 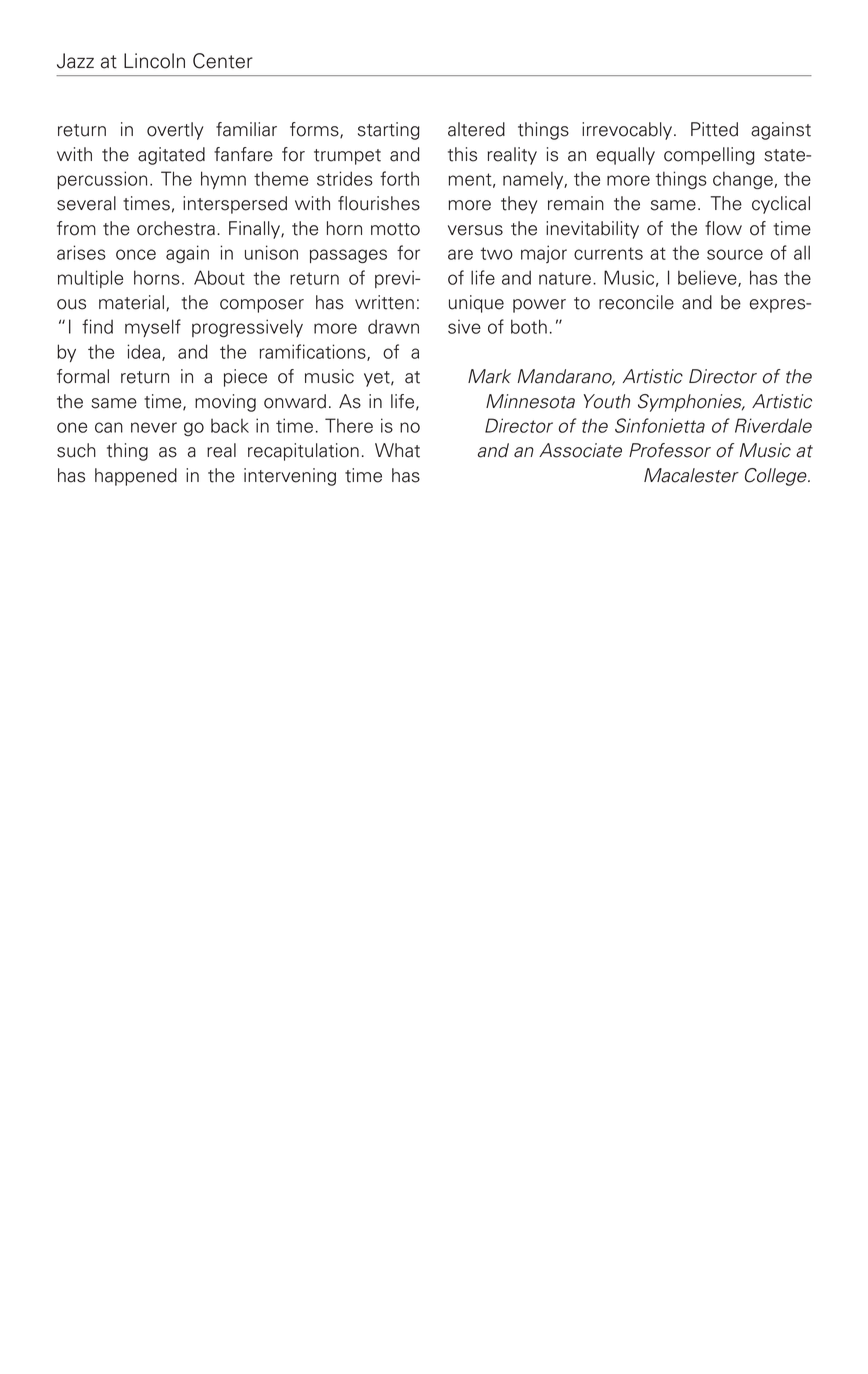 I want to click on several, so click(x=86, y=203).
